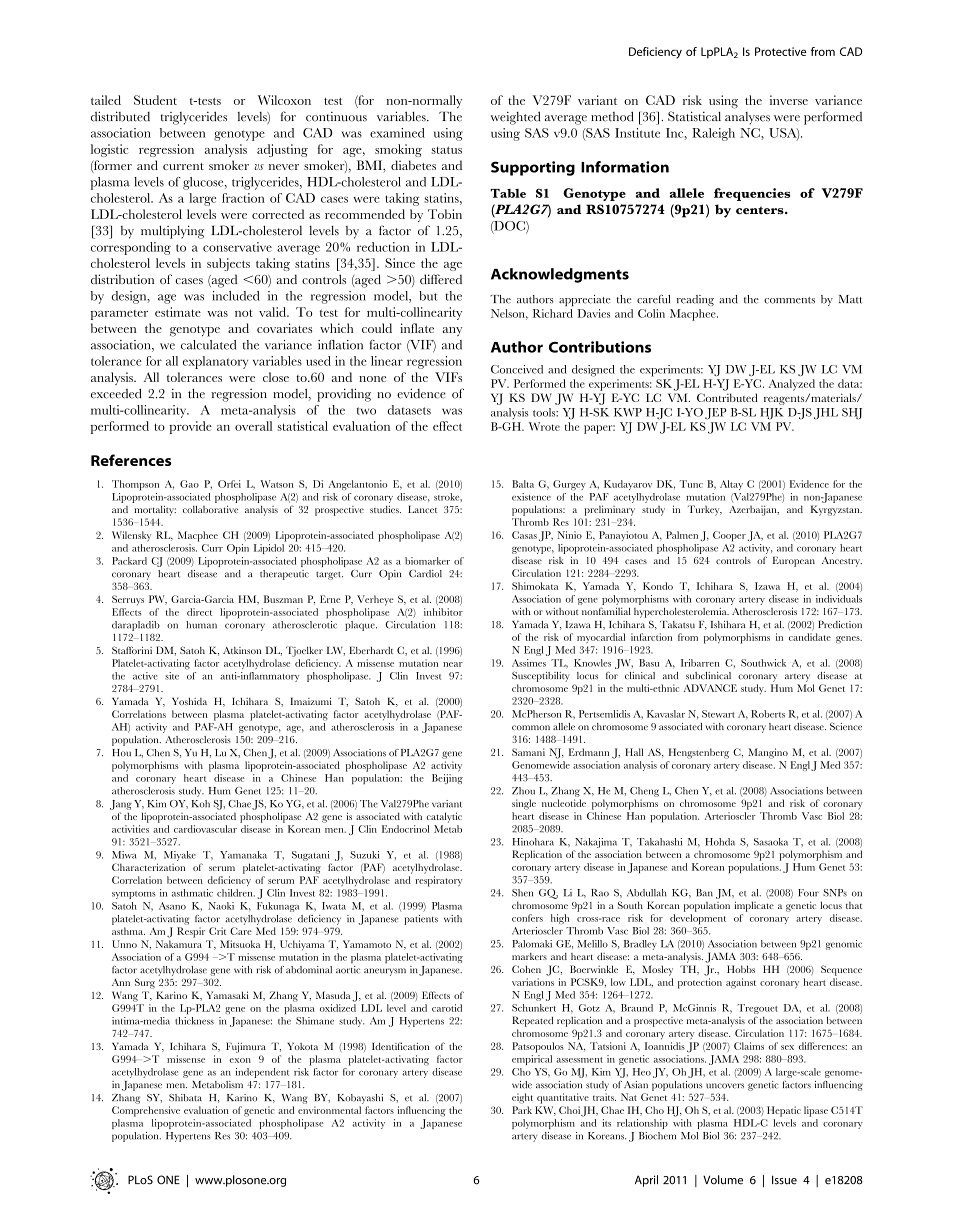 This page has height=1232, width=953. Describe the element at coordinates (155, 100) in the page. I see `Student` at that location.
